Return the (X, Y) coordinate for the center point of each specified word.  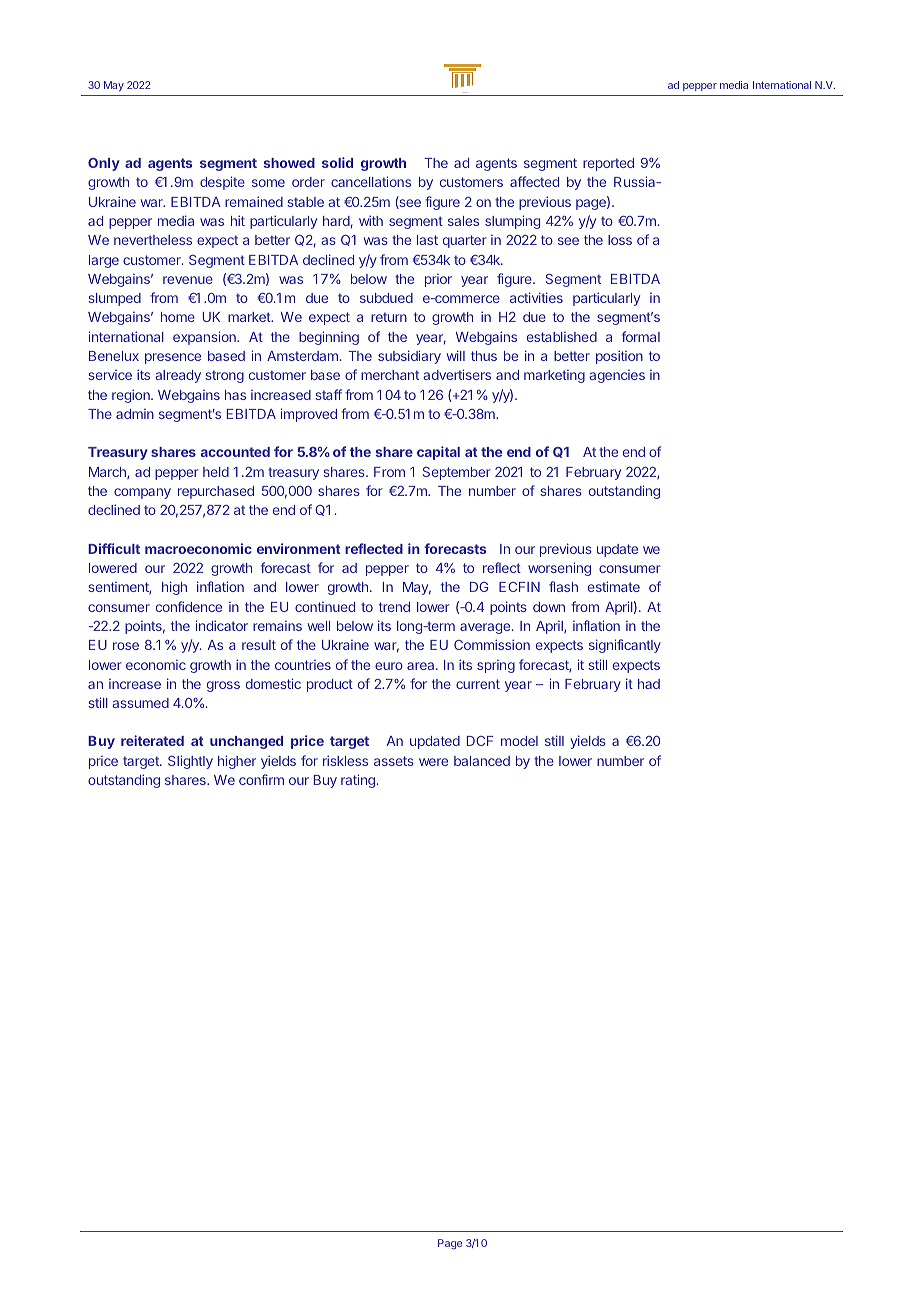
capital (438, 453)
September (457, 473)
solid (337, 162)
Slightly (190, 762)
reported (608, 164)
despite (222, 183)
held (216, 472)
